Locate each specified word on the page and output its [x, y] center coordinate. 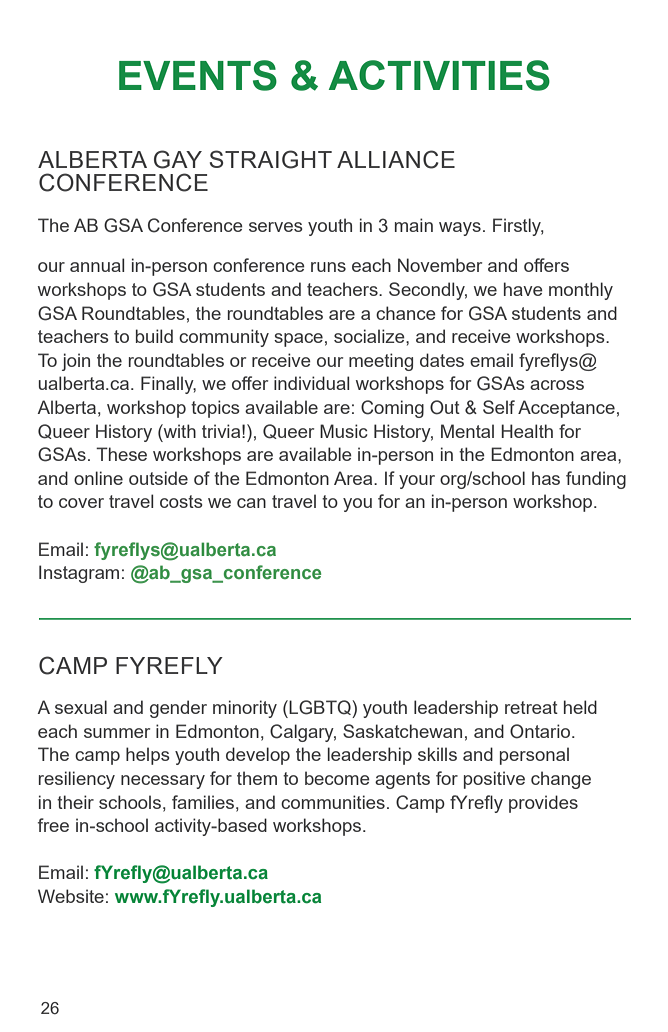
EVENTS [198, 75]
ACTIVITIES [439, 75]
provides [543, 804]
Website [71, 896]
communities [333, 802]
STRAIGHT [271, 159]
